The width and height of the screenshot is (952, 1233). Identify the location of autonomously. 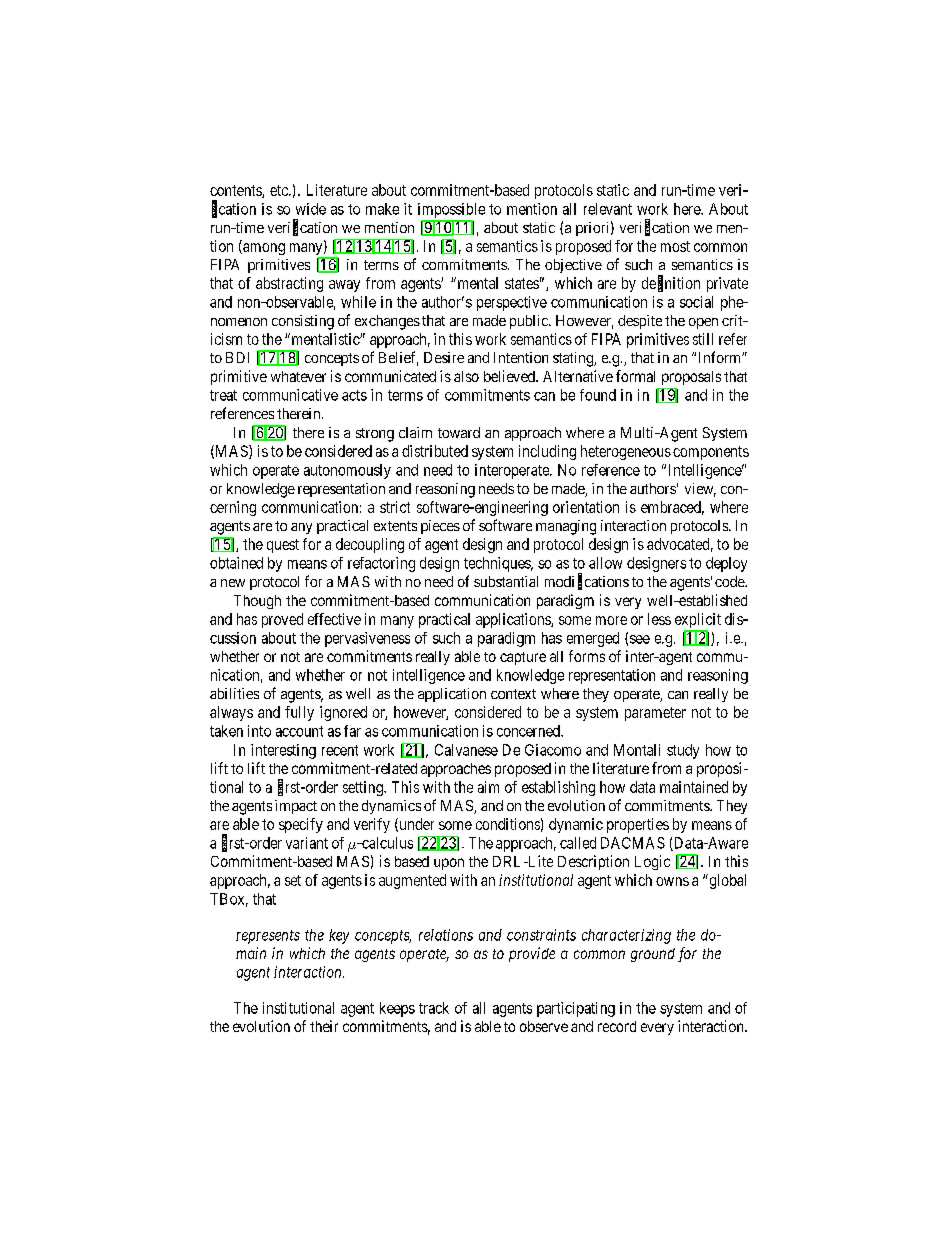
(347, 471).
